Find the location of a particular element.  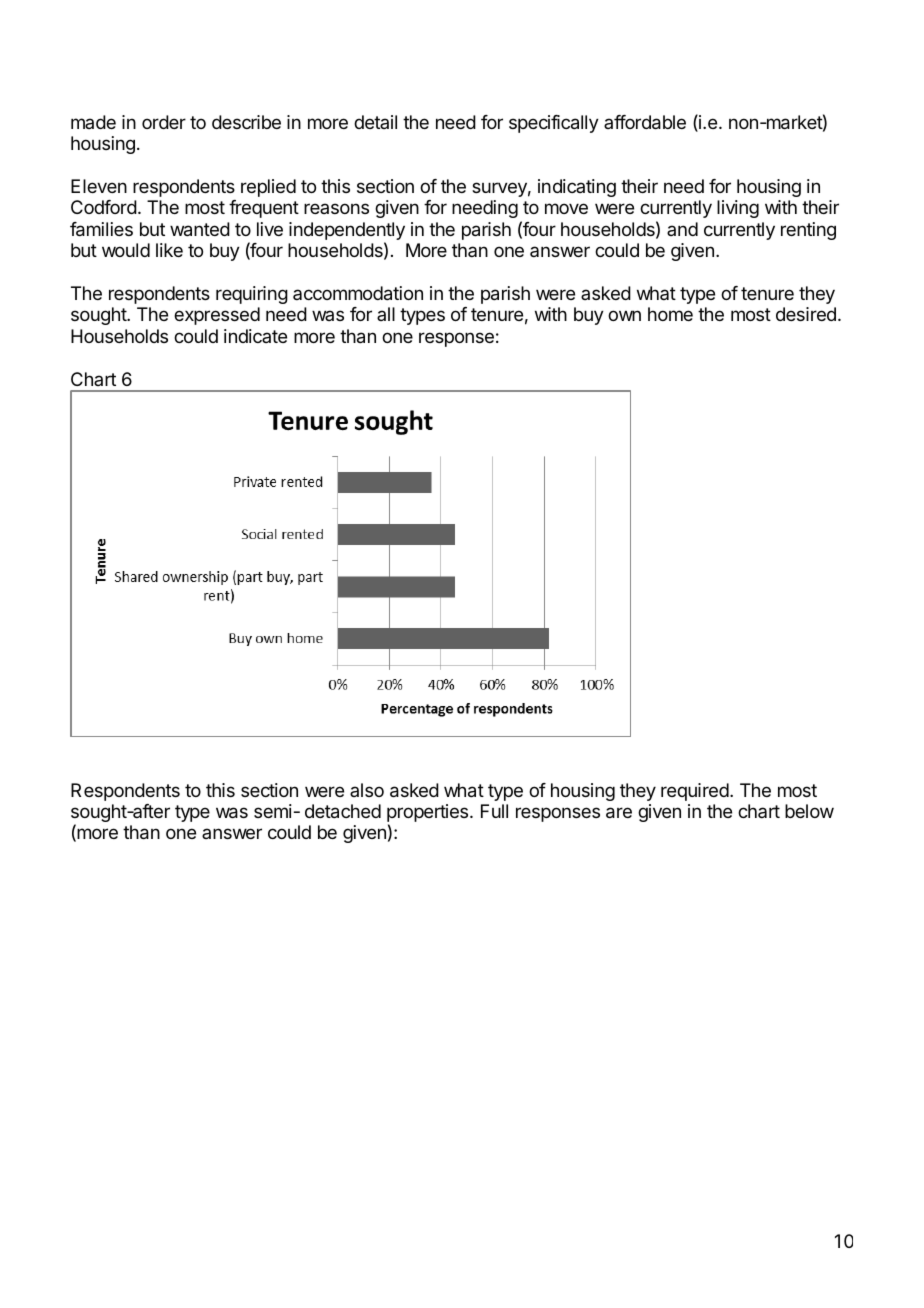

indicate is located at coordinates (255, 336).
